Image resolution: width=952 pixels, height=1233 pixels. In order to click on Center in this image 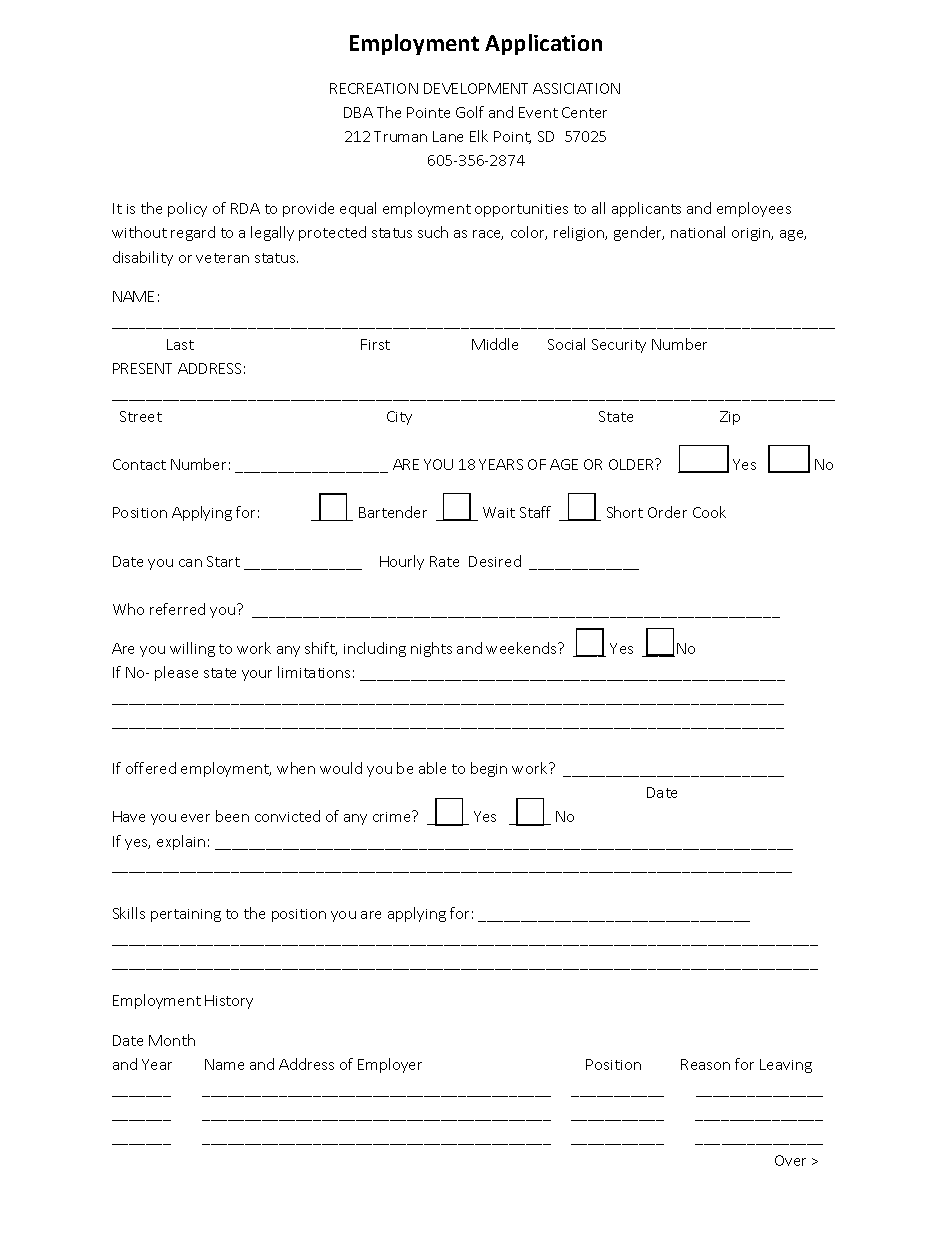, I will do `click(584, 112)`.
